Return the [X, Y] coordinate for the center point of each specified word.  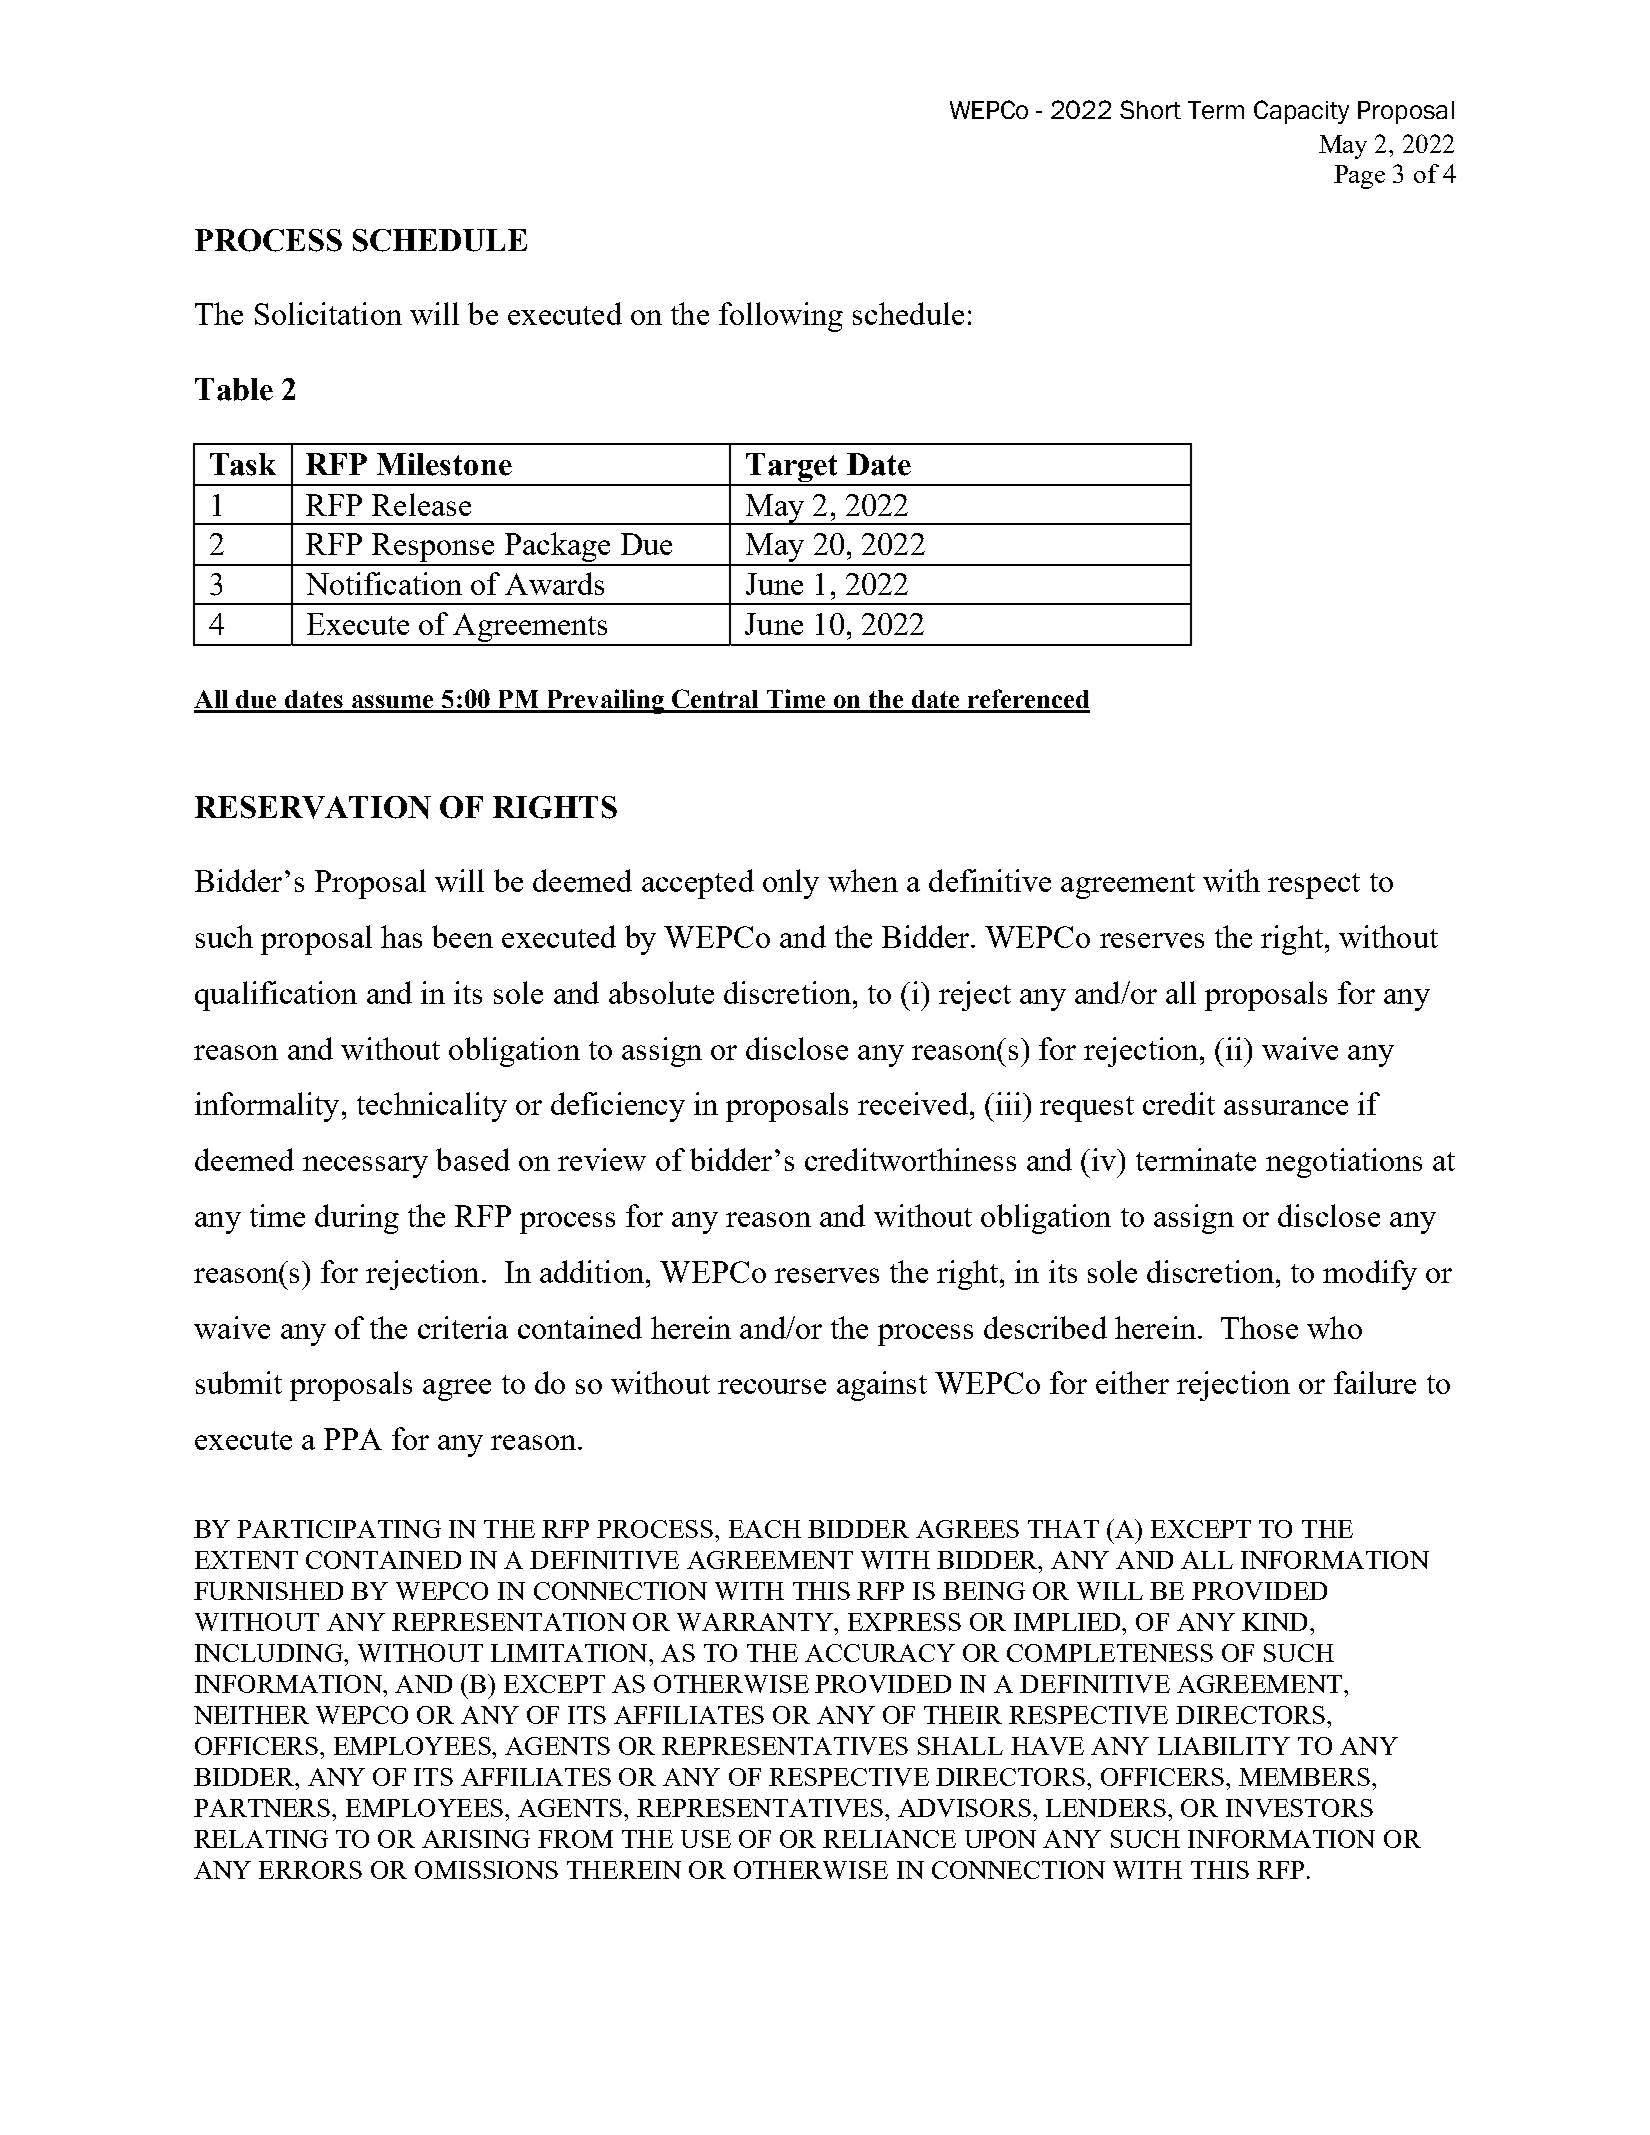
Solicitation [328, 313]
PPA [353, 1439]
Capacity [1301, 112]
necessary [365, 1167]
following [781, 317]
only [791, 884]
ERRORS [310, 1870]
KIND [1276, 1622]
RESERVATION [313, 807]
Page [1359, 177]
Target [792, 469]
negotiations [1344, 1163]
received [913, 1103]
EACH [765, 1529]
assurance [1286, 1107]
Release [421, 504]
